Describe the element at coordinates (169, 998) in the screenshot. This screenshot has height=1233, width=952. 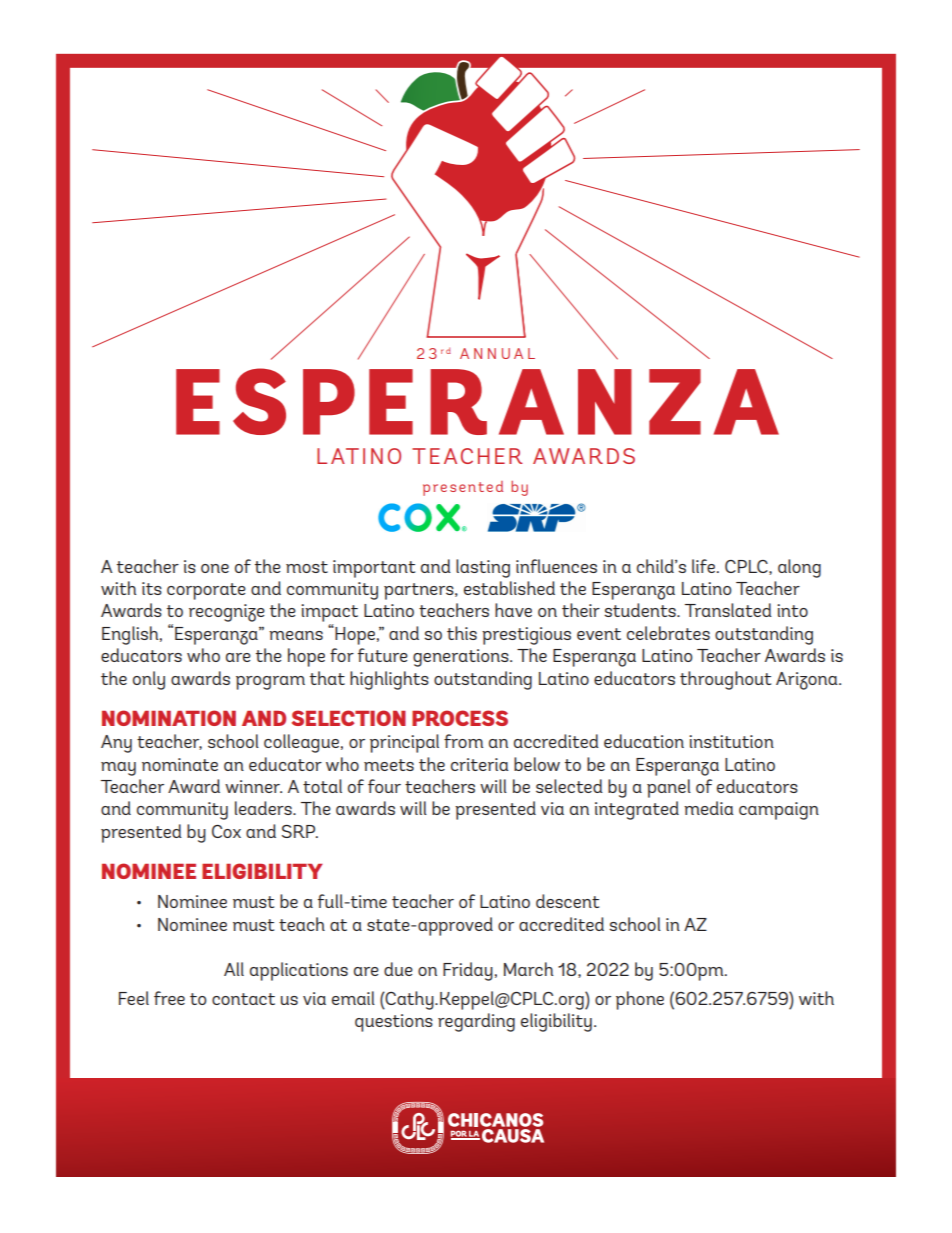
I see `free` at that location.
